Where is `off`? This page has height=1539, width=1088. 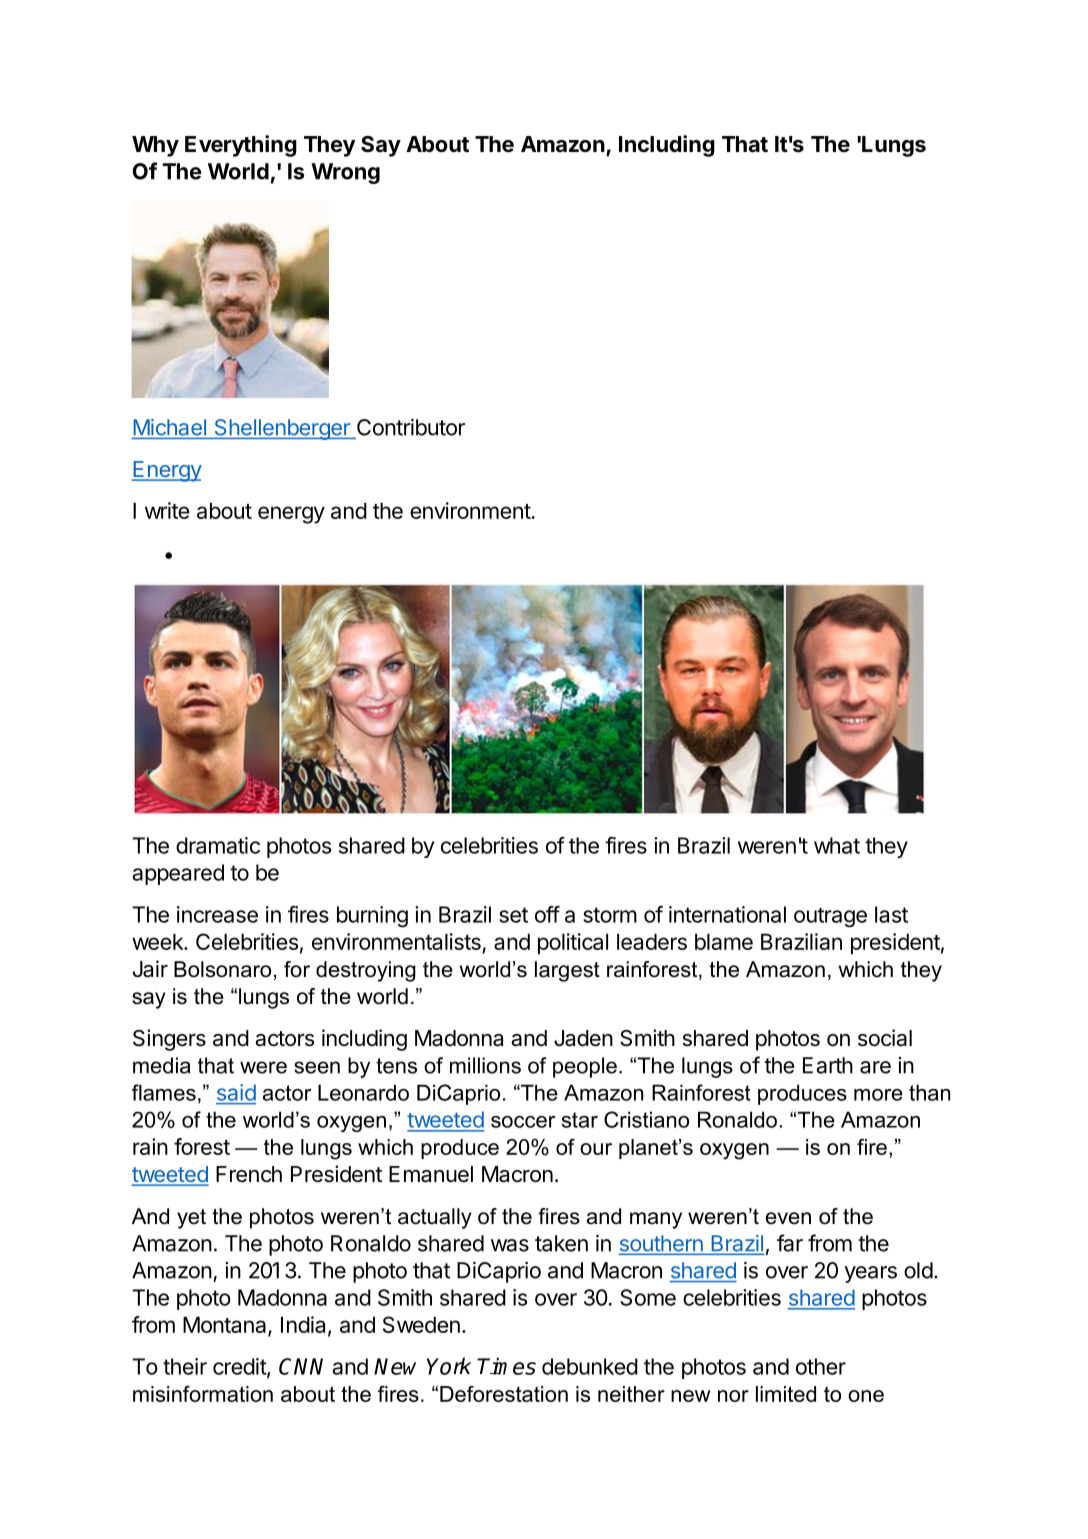 off is located at coordinates (547, 914).
